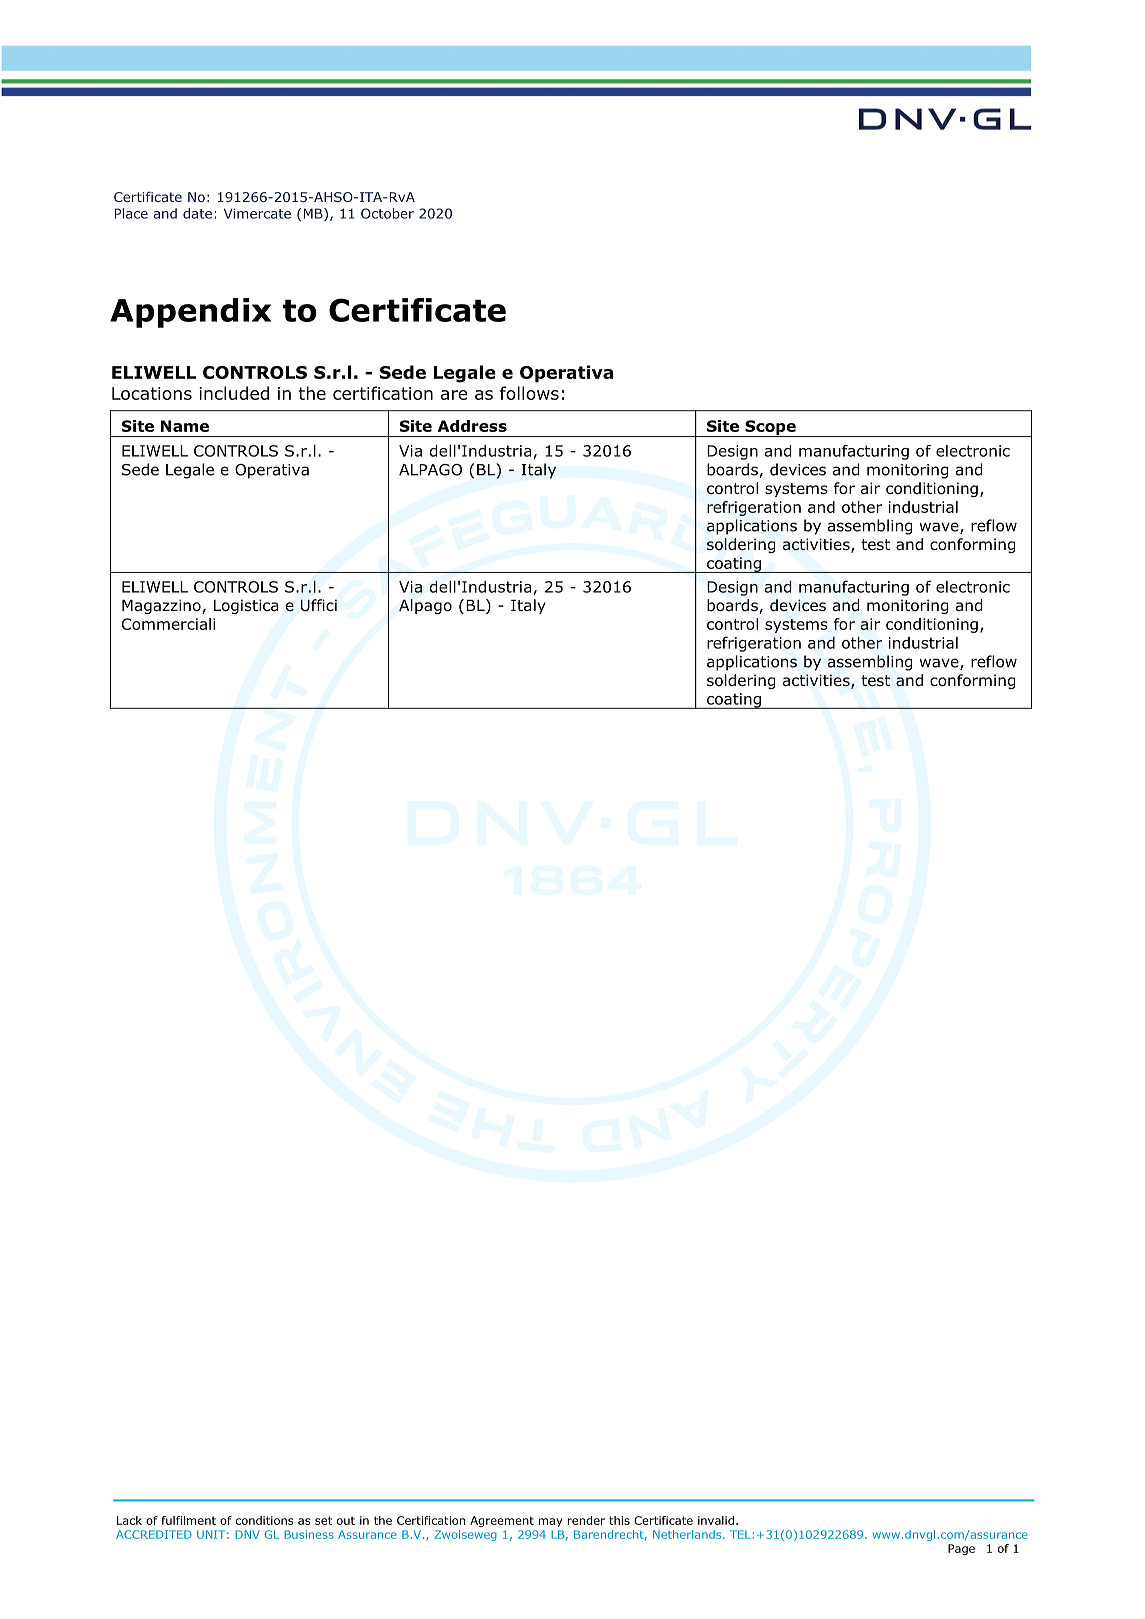 This document has width=1145, height=1619. I want to click on render, so click(586, 1520).
